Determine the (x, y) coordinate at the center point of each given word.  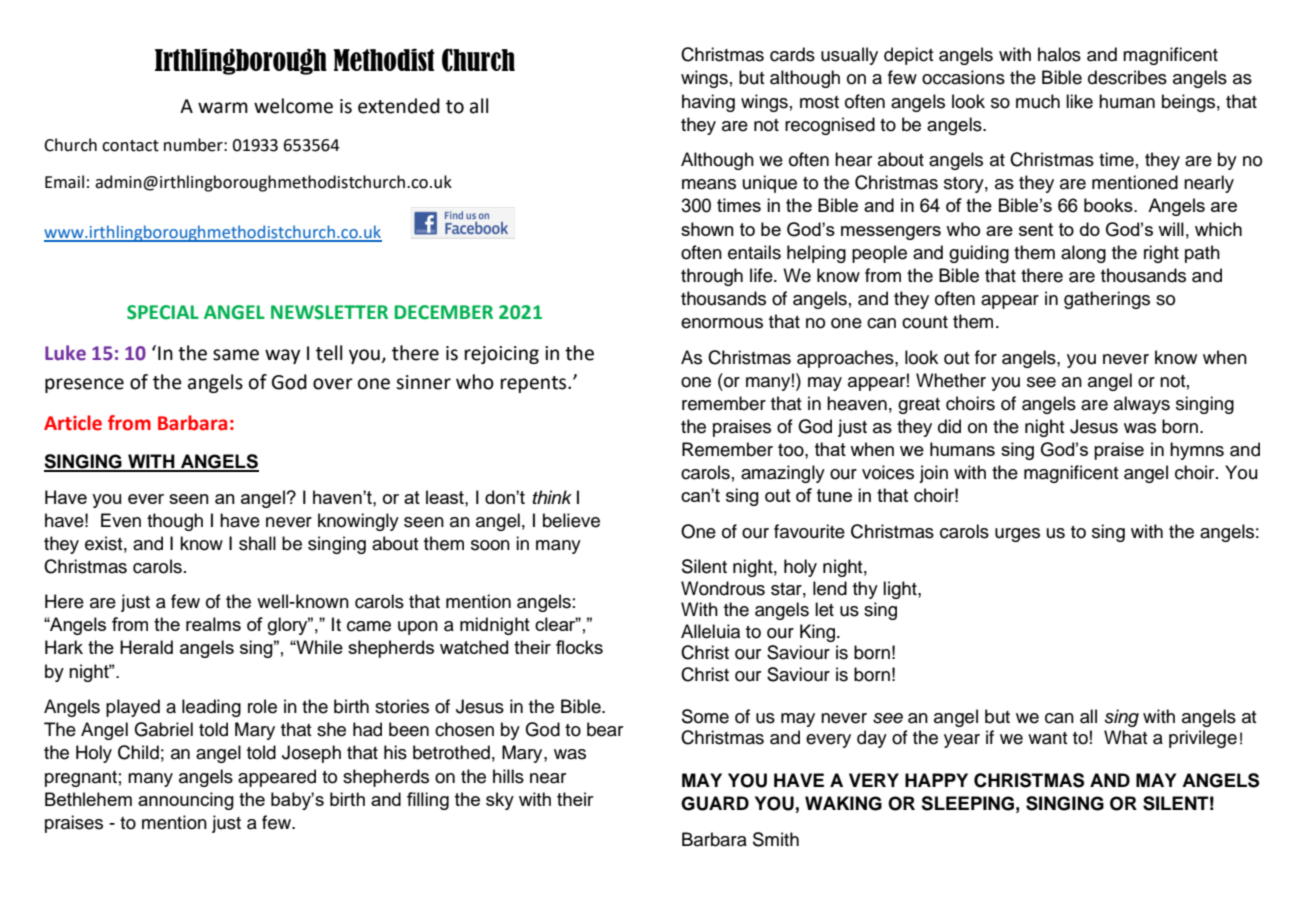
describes (1127, 77)
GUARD (715, 803)
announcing (186, 801)
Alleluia (710, 631)
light (901, 590)
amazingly (783, 474)
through (712, 277)
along (1083, 254)
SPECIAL (163, 312)
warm (223, 108)
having (708, 103)
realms (213, 624)
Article (73, 423)
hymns (1197, 451)
